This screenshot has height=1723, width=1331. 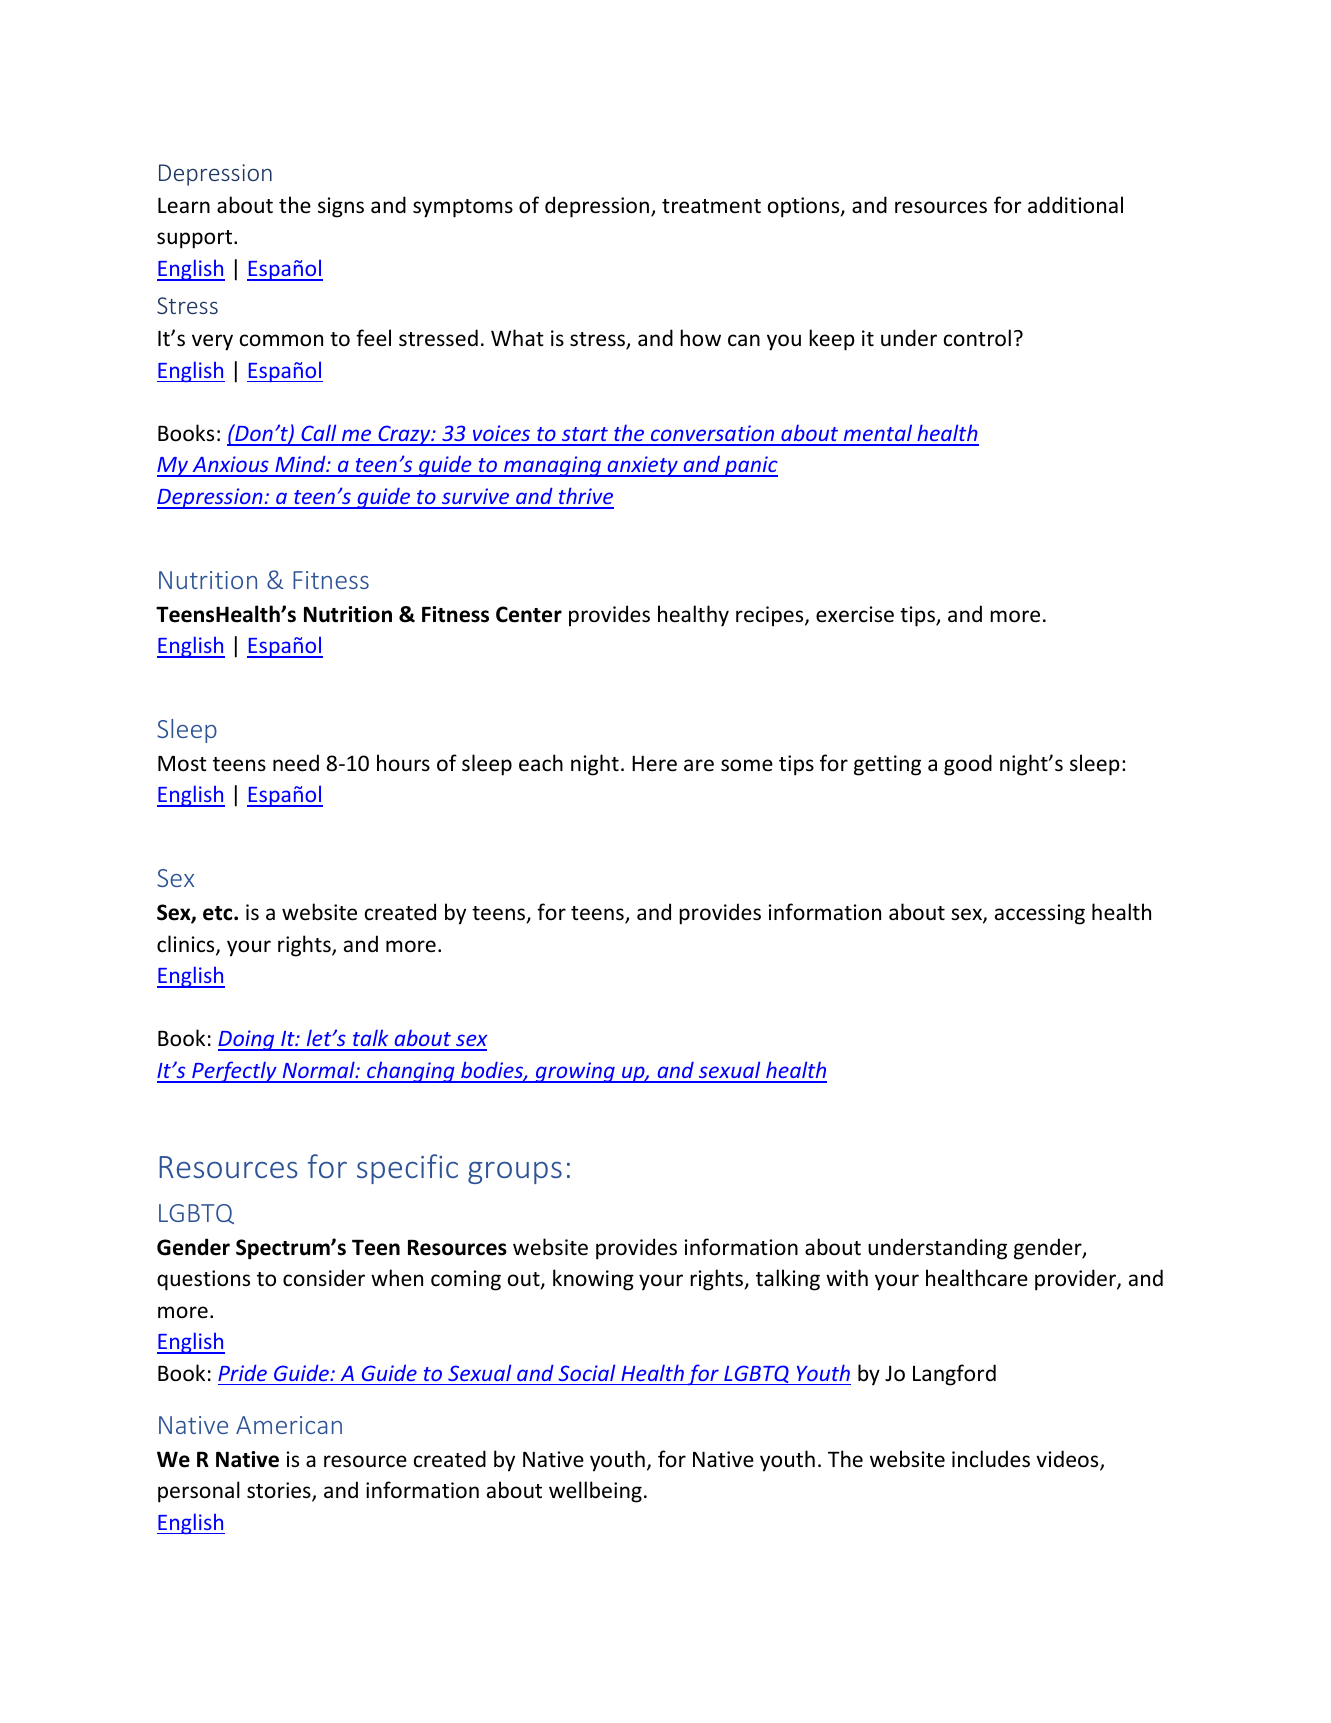 I want to click on signs, so click(x=341, y=207).
